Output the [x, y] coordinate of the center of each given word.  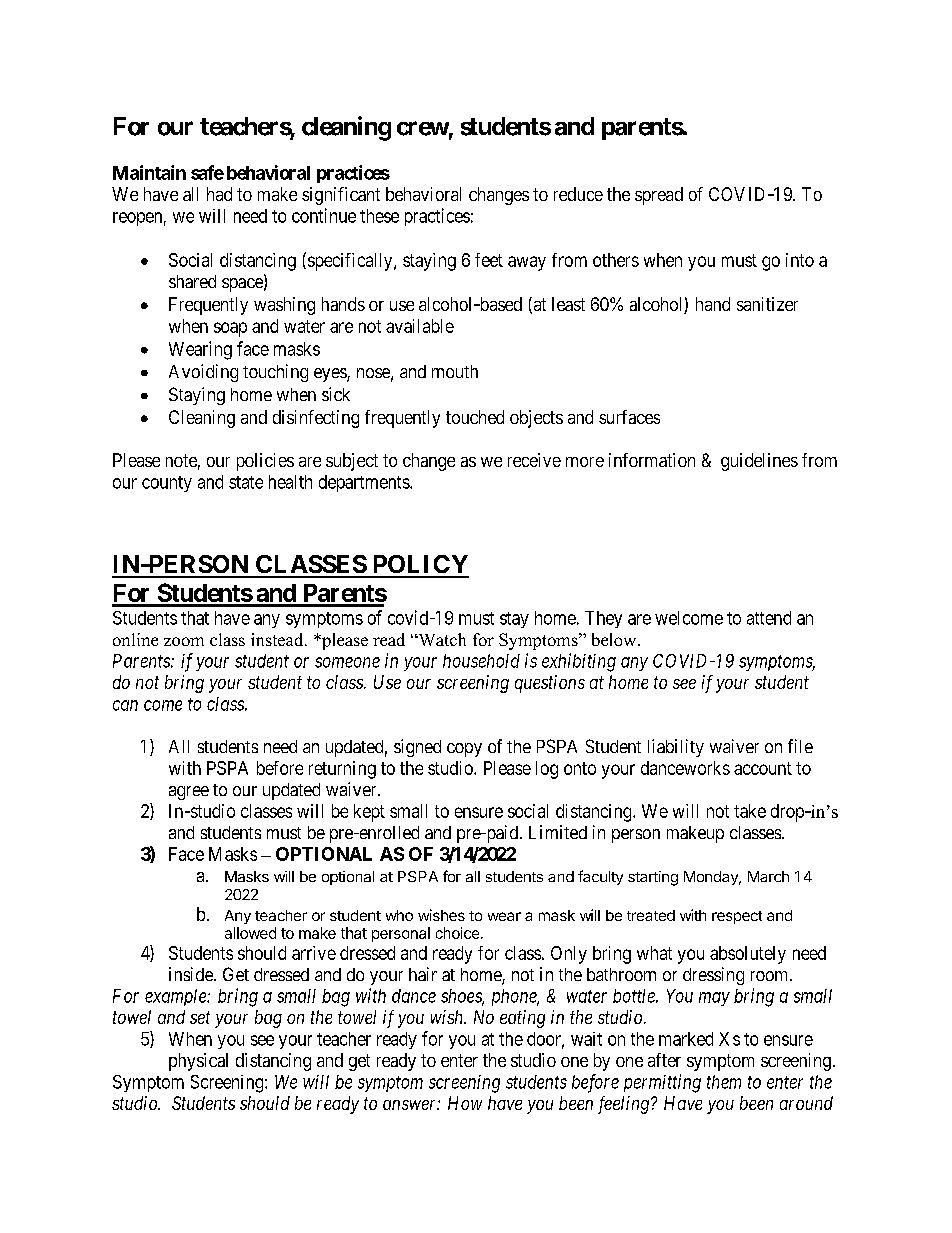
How [465, 1103]
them [724, 1082]
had [219, 194]
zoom [184, 641]
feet [489, 260]
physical [198, 1062]
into [800, 260]
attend [769, 618]
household [481, 661]
